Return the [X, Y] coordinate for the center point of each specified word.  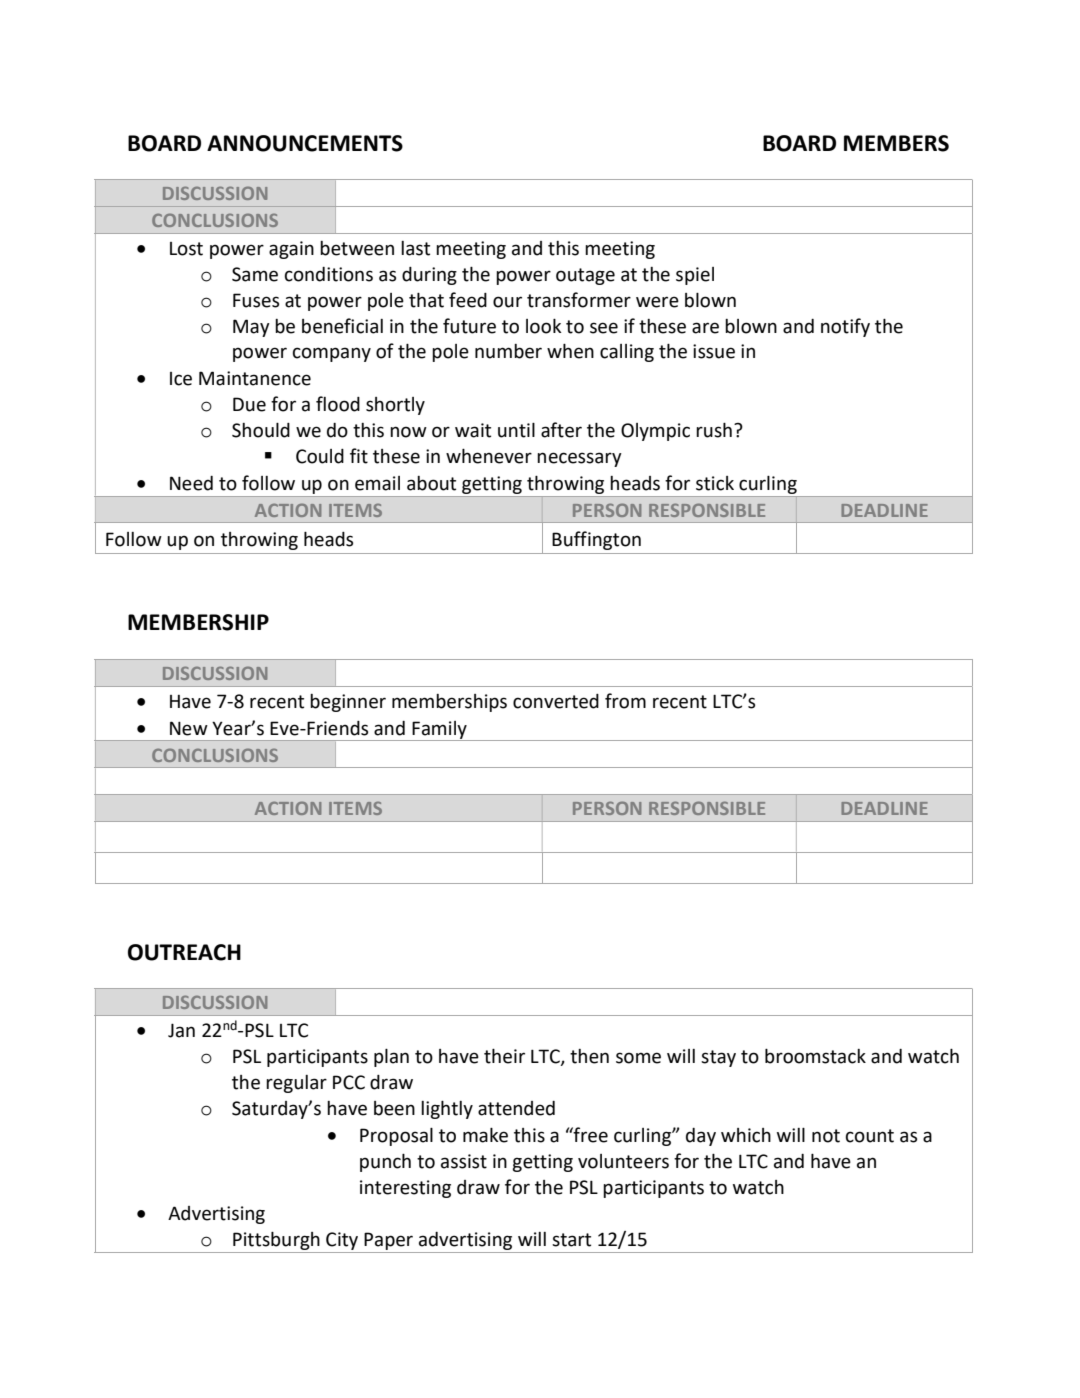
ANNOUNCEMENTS [305, 143]
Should [261, 430]
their [504, 1056]
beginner [348, 703]
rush [714, 430]
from [625, 701]
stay [718, 1058]
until [516, 430]
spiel [695, 276]
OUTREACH [184, 952]
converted [556, 701]
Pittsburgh [276, 1242]
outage [585, 276]
